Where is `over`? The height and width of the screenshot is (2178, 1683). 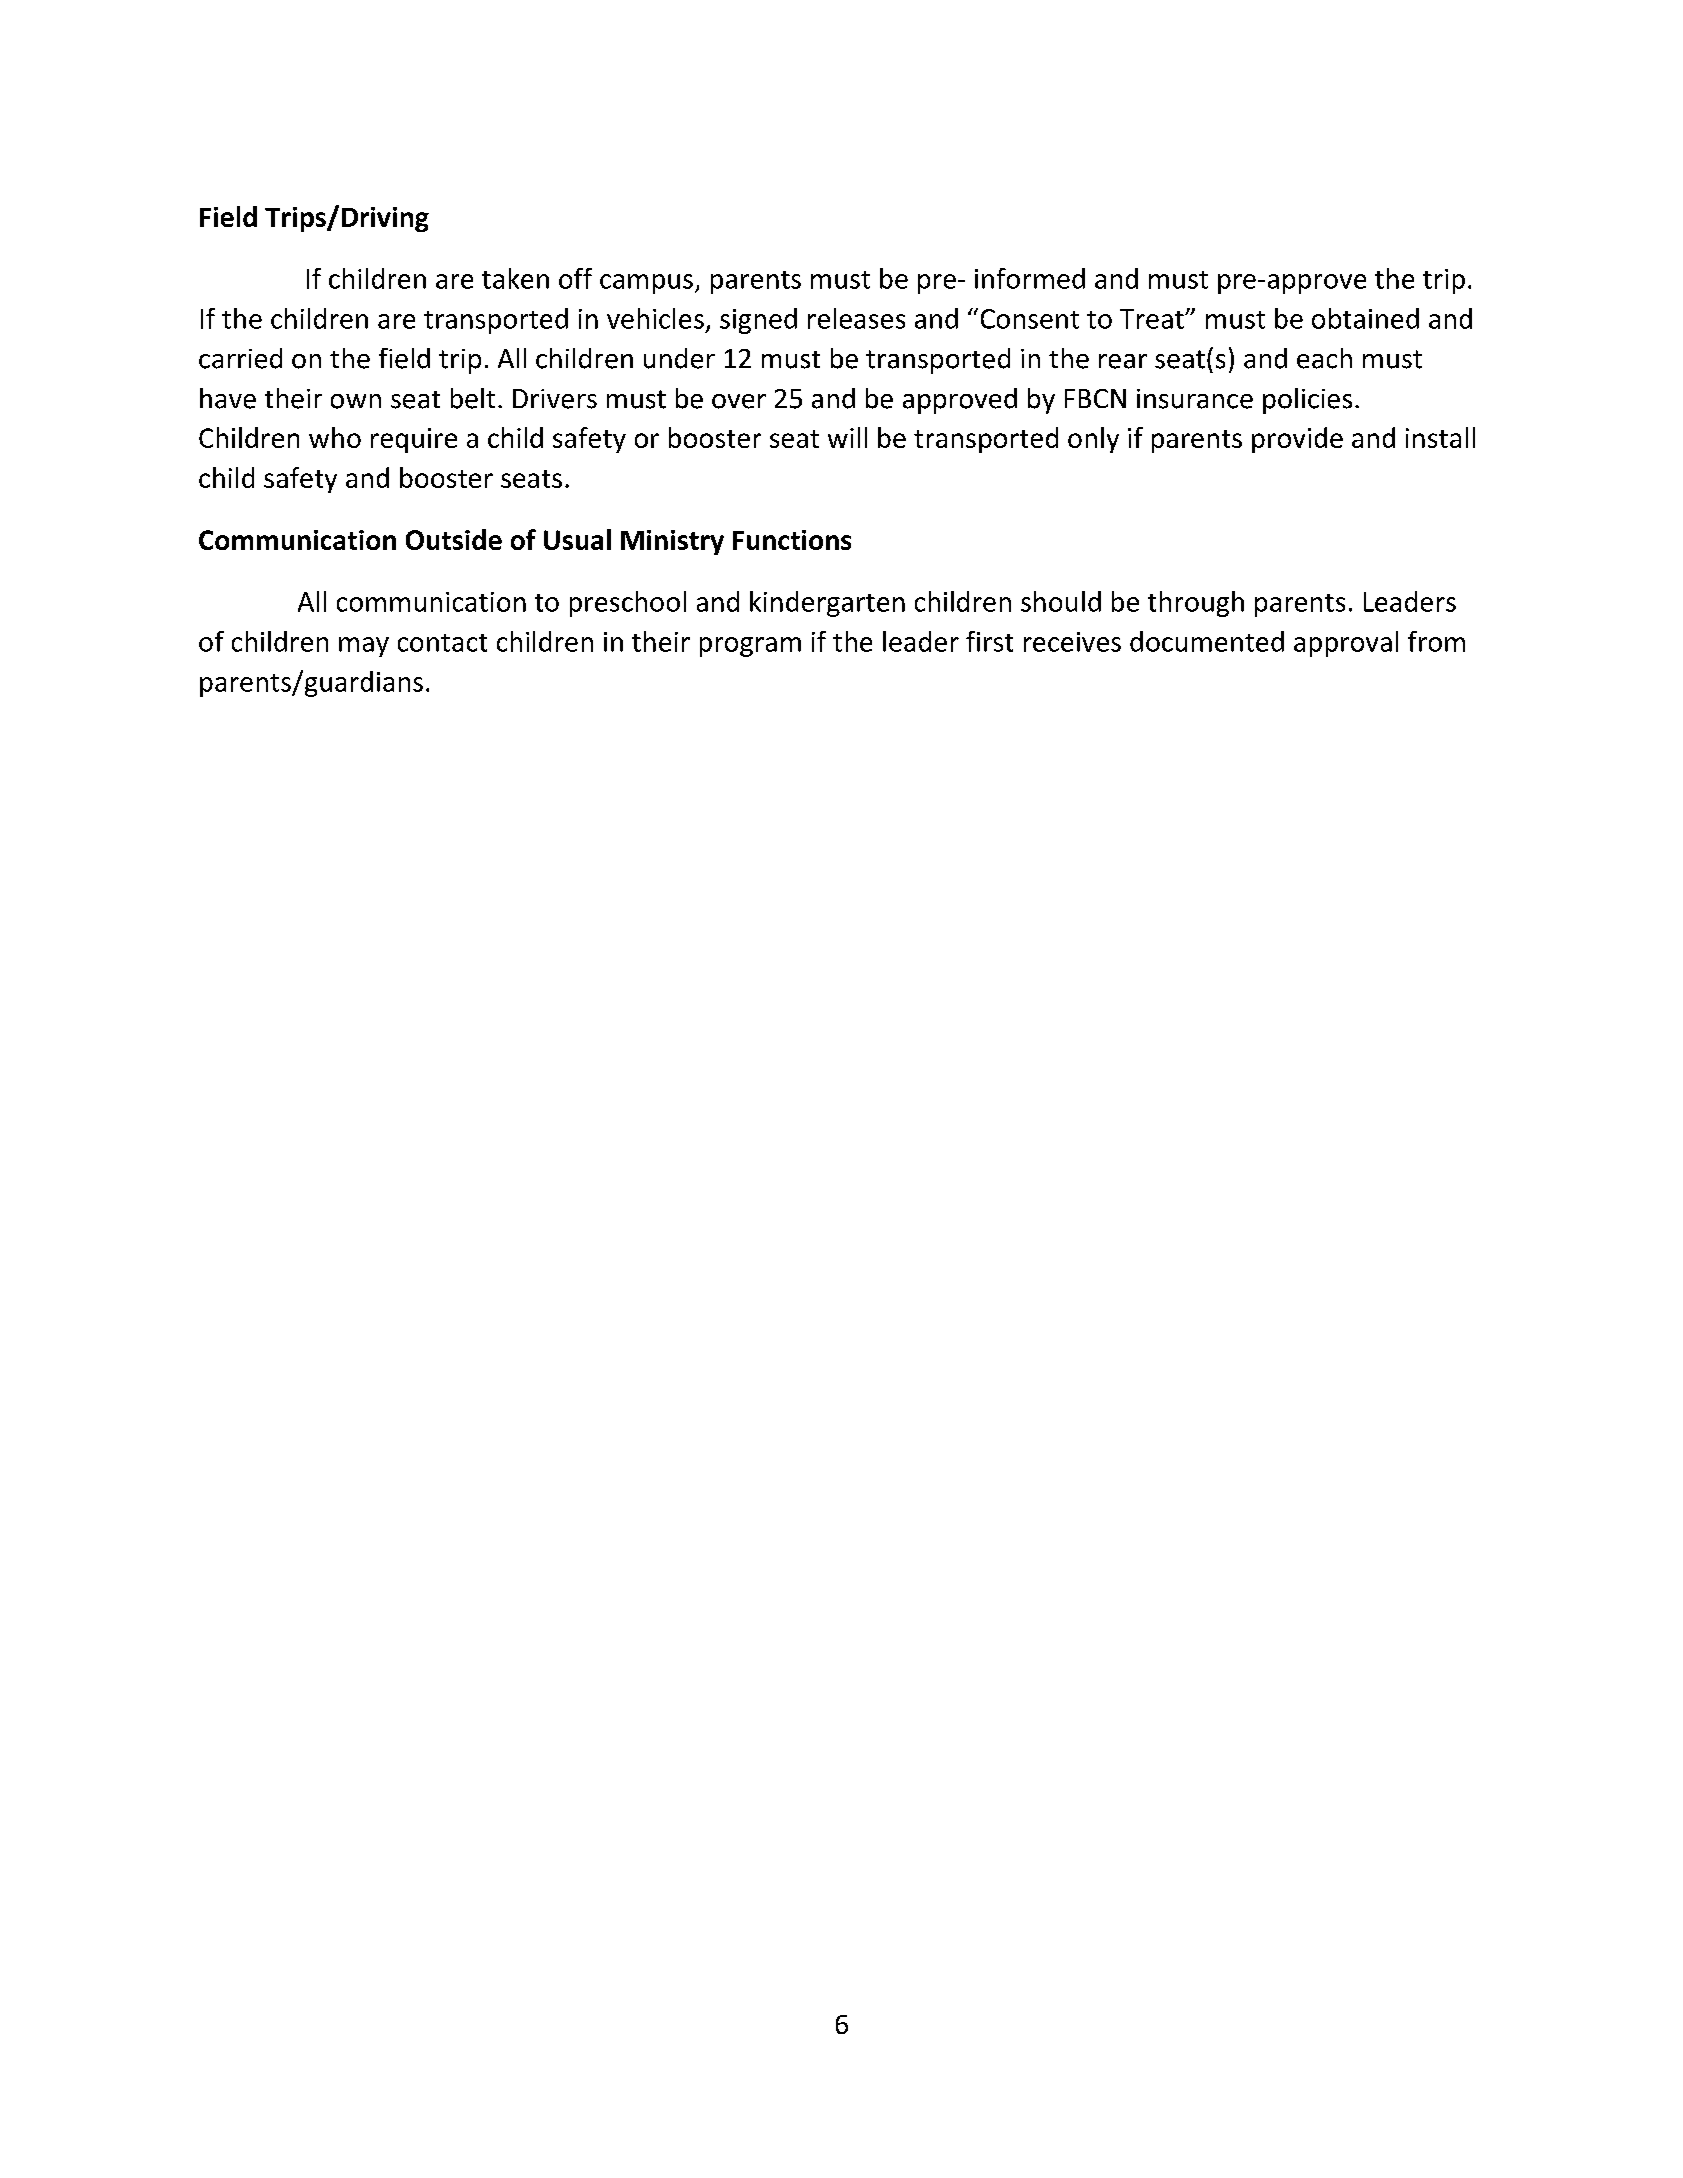 over is located at coordinates (739, 401).
